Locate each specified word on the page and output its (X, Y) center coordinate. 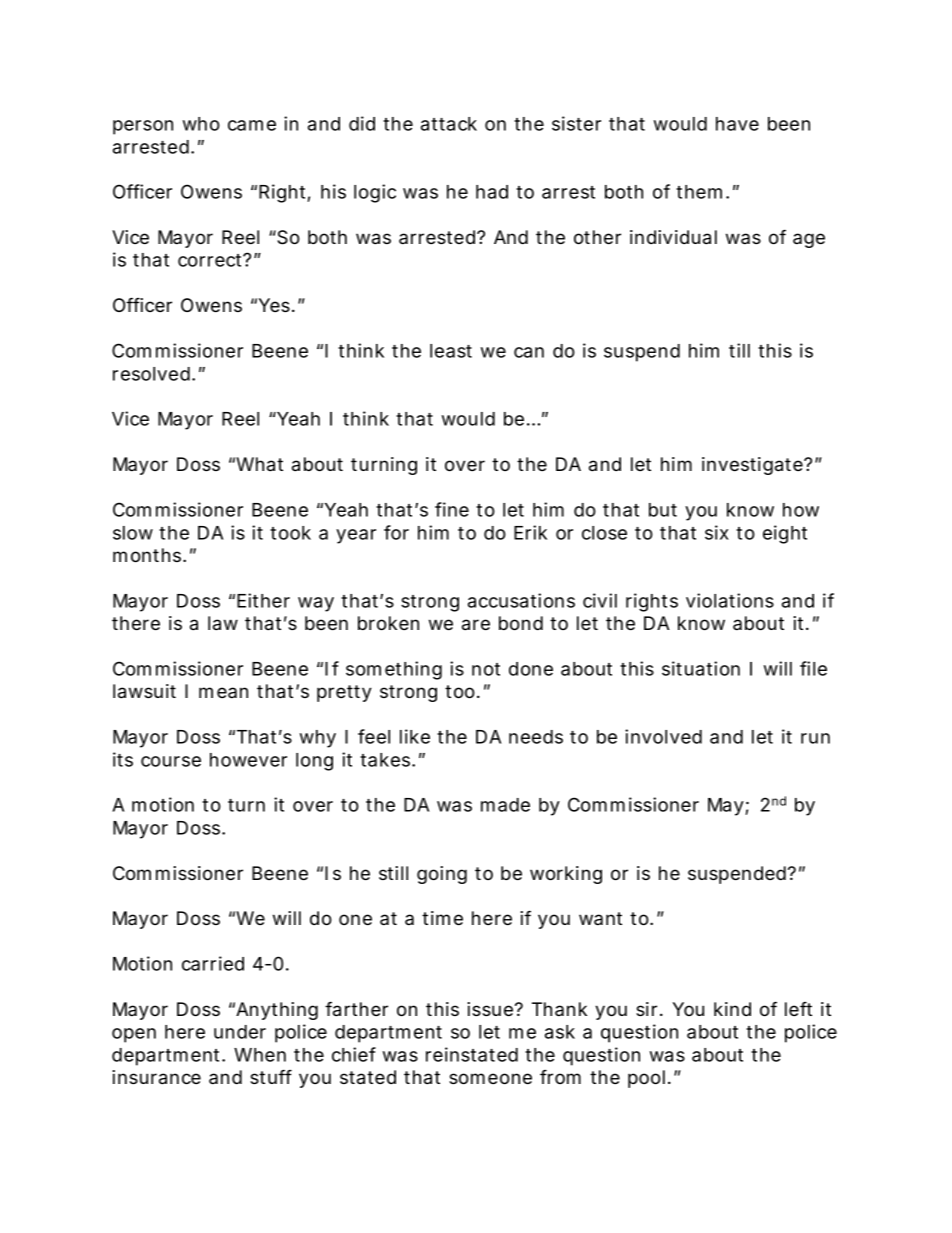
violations (730, 600)
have (737, 124)
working (566, 875)
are (476, 625)
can (529, 352)
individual (673, 237)
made (505, 805)
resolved (154, 374)
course (171, 761)
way (316, 604)
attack (449, 124)
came (252, 125)
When (260, 1055)
